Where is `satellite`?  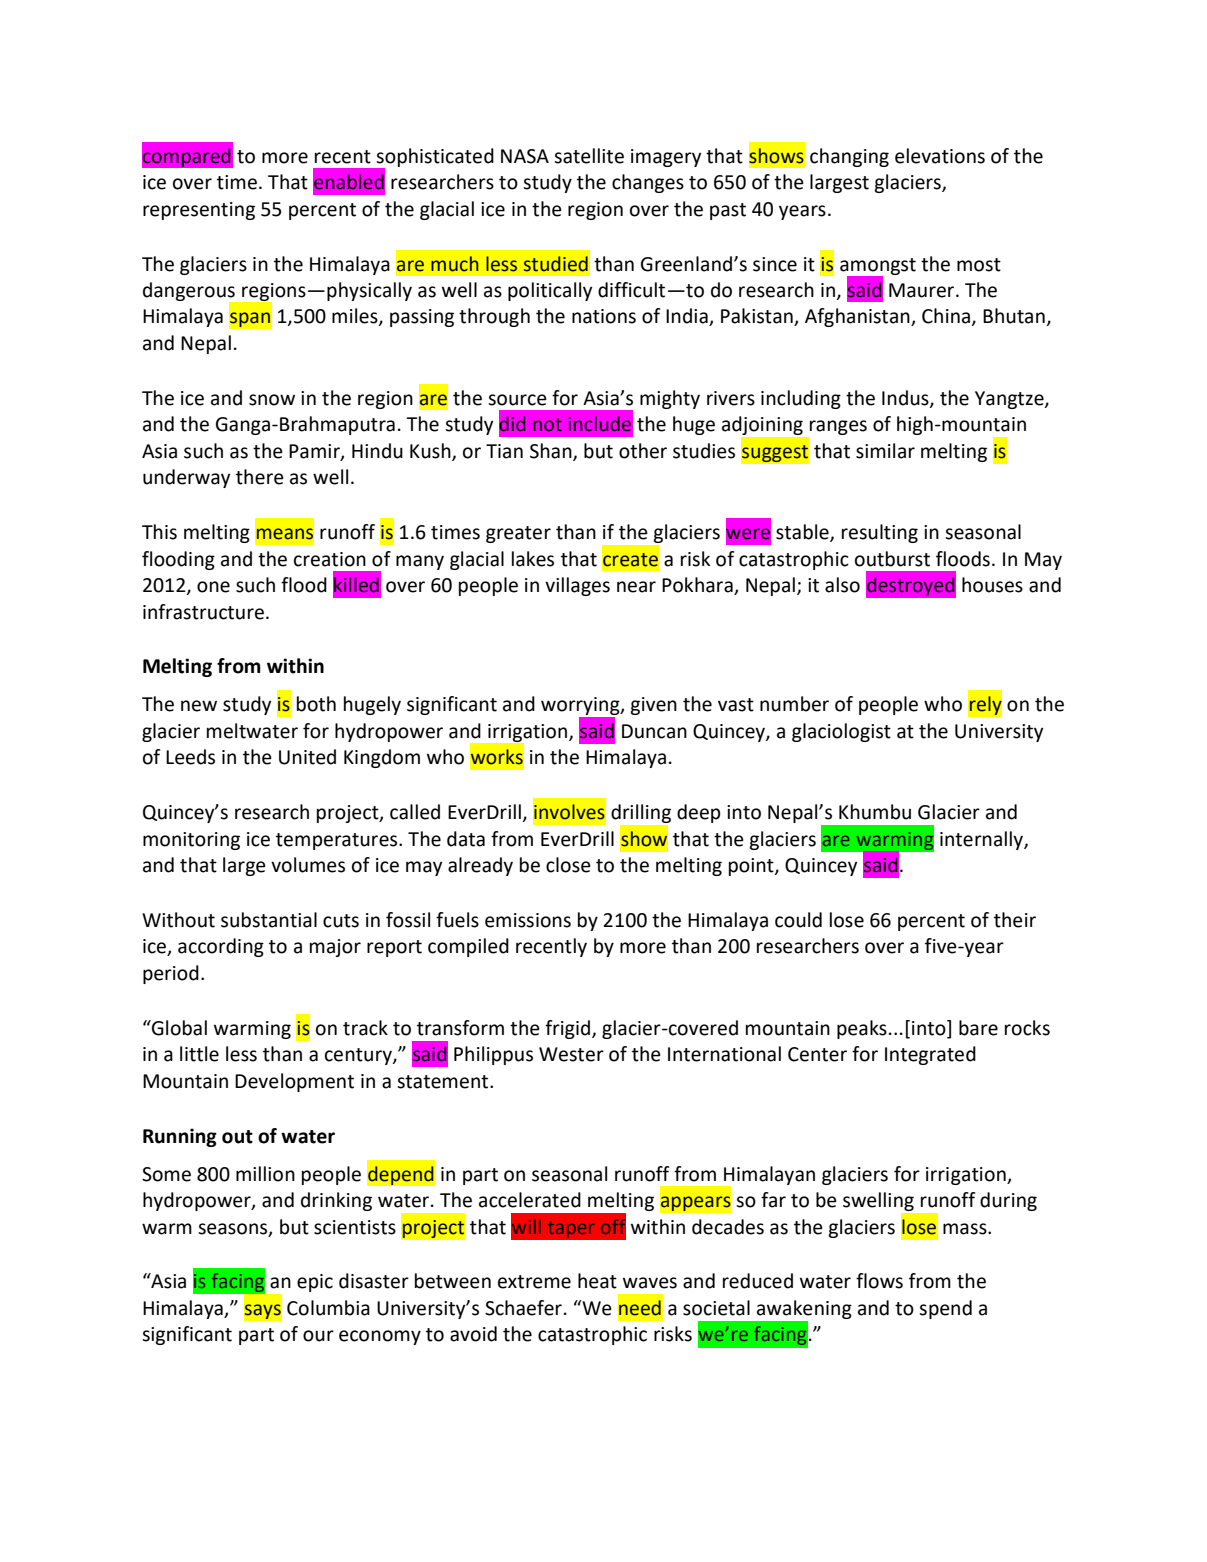 satellite is located at coordinates (589, 156).
